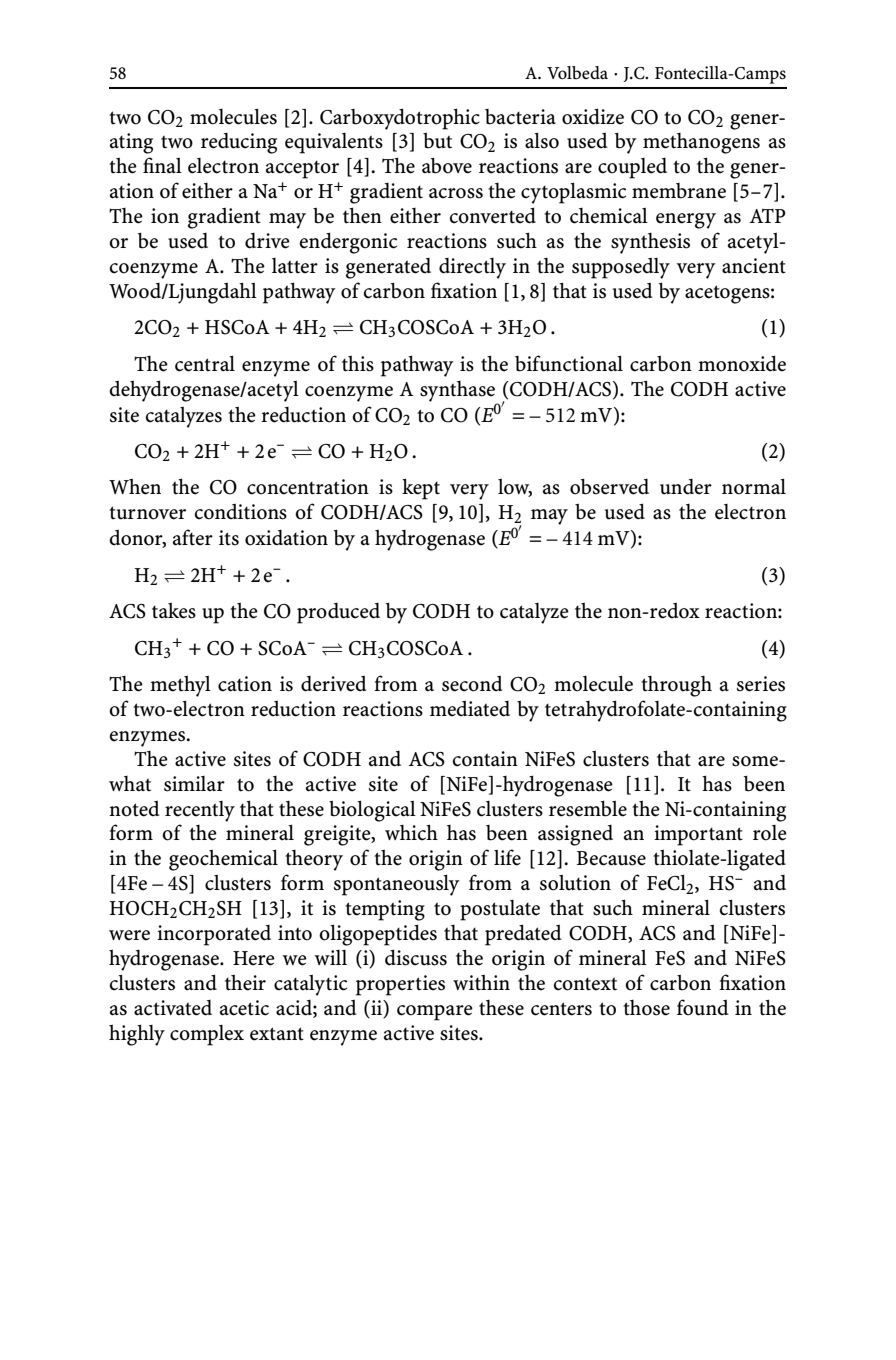 This screenshot has width=896, height=1360. Describe the element at coordinates (676, 686) in the screenshot. I see `through` at that location.
